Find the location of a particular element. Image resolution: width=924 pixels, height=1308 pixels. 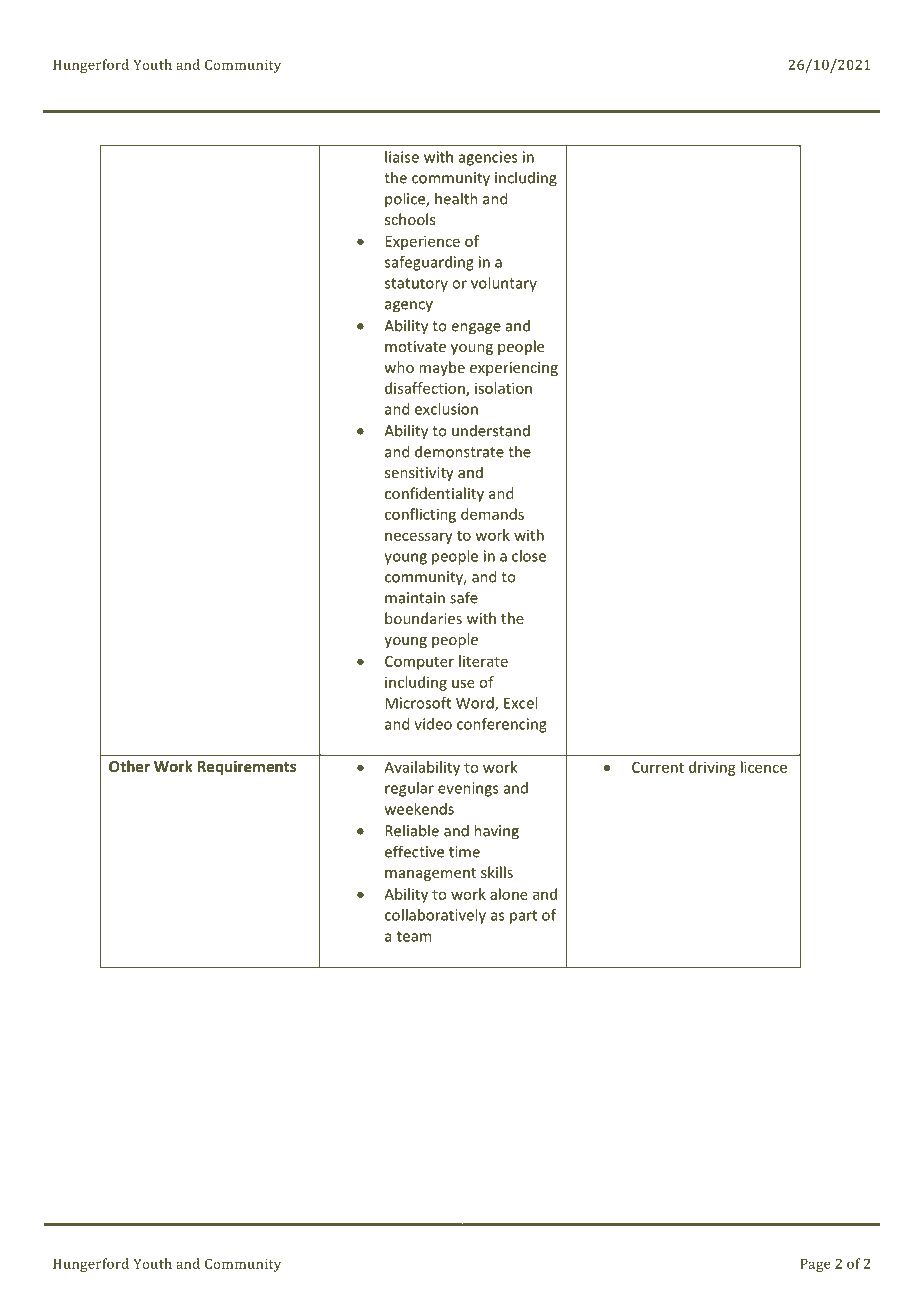

driving is located at coordinates (712, 768).
